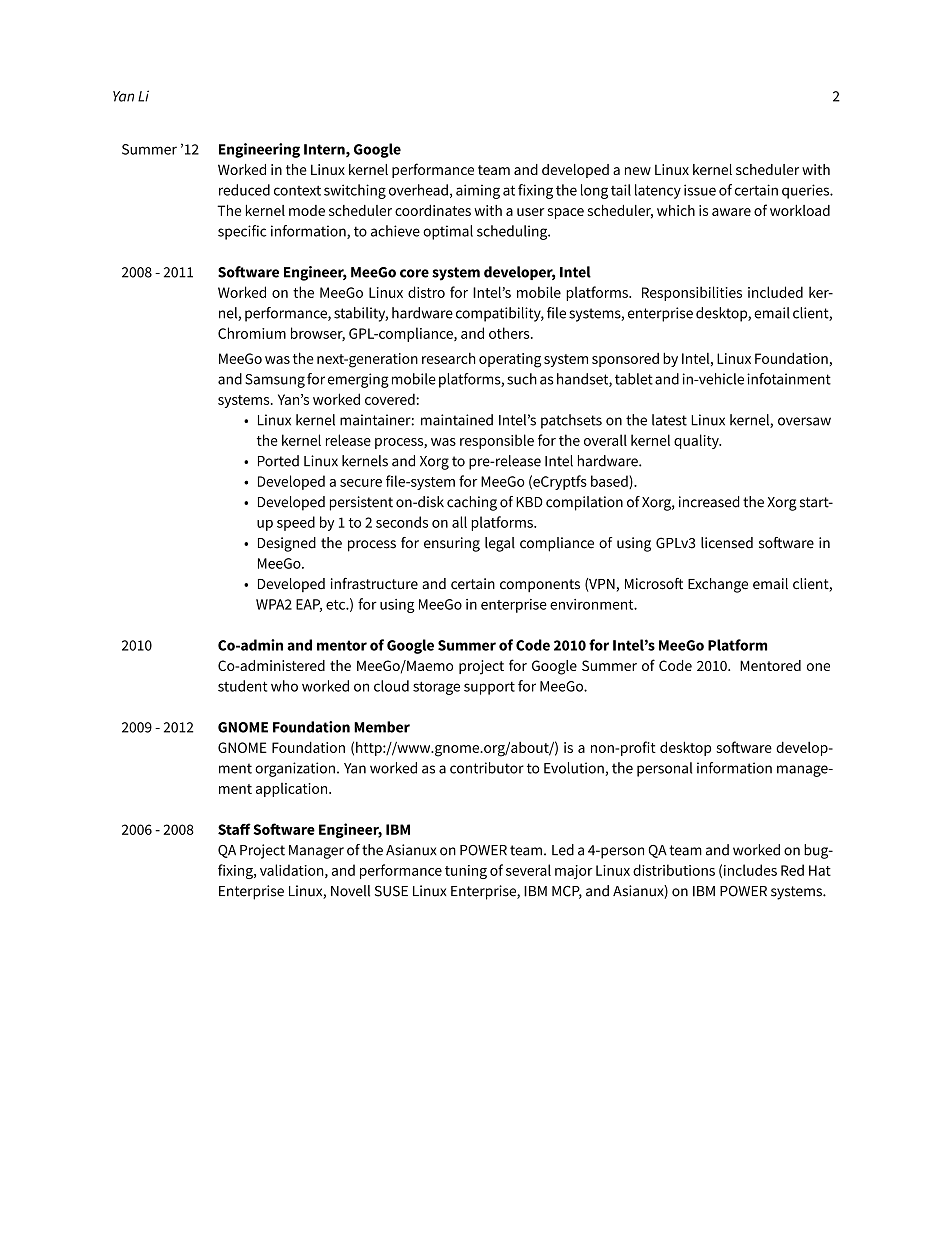  What do you see at coordinates (287, 544) in the screenshot?
I see `Designed` at bounding box center [287, 544].
